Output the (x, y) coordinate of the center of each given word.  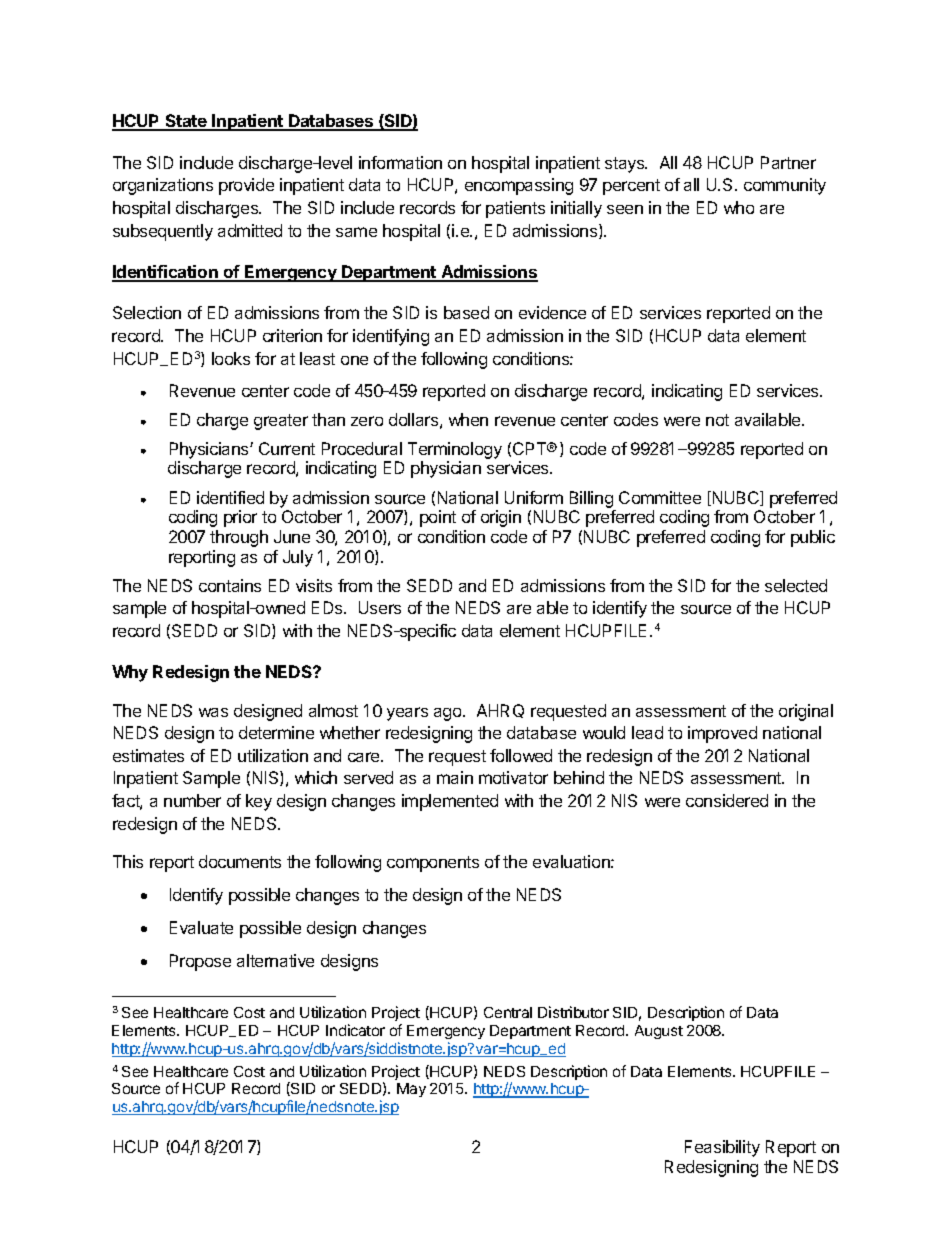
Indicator (355, 1030)
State (186, 122)
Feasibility (722, 1148)
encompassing (519, 186)
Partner (788, 162)
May (411, 1090)
